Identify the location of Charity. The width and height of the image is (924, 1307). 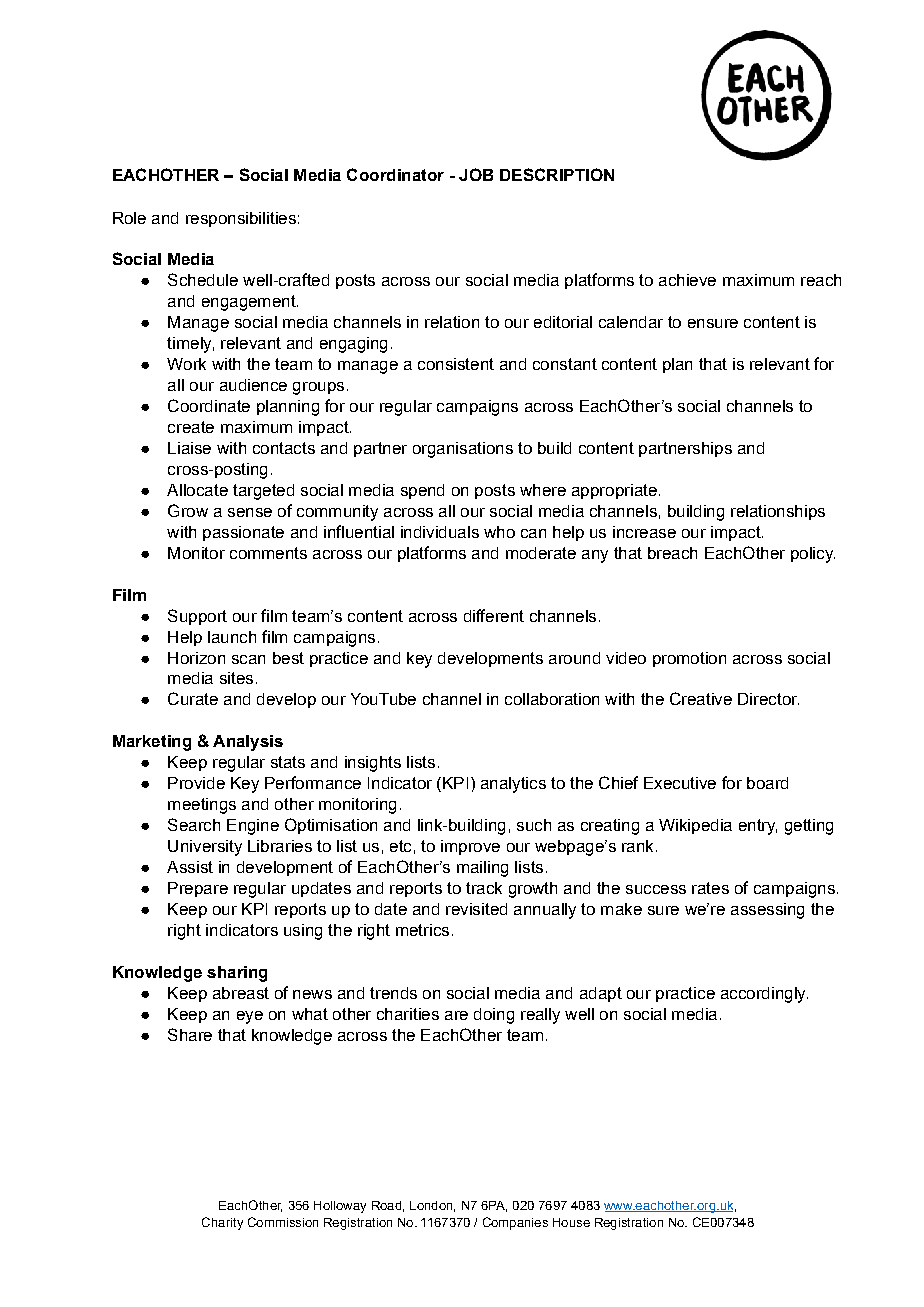
(222, 1223).
